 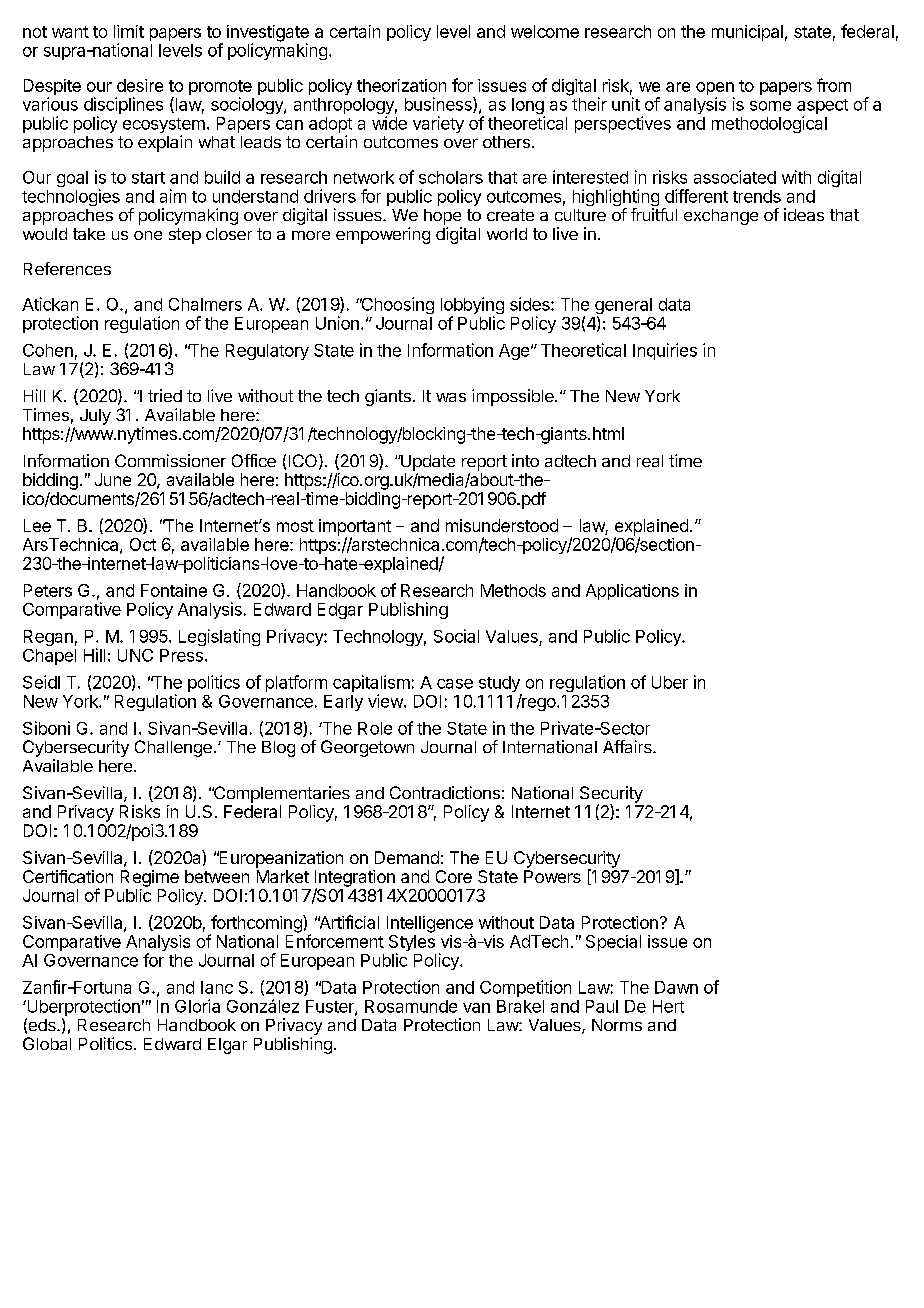 I want to click on Brakel, so click(x=520, y=1006).
